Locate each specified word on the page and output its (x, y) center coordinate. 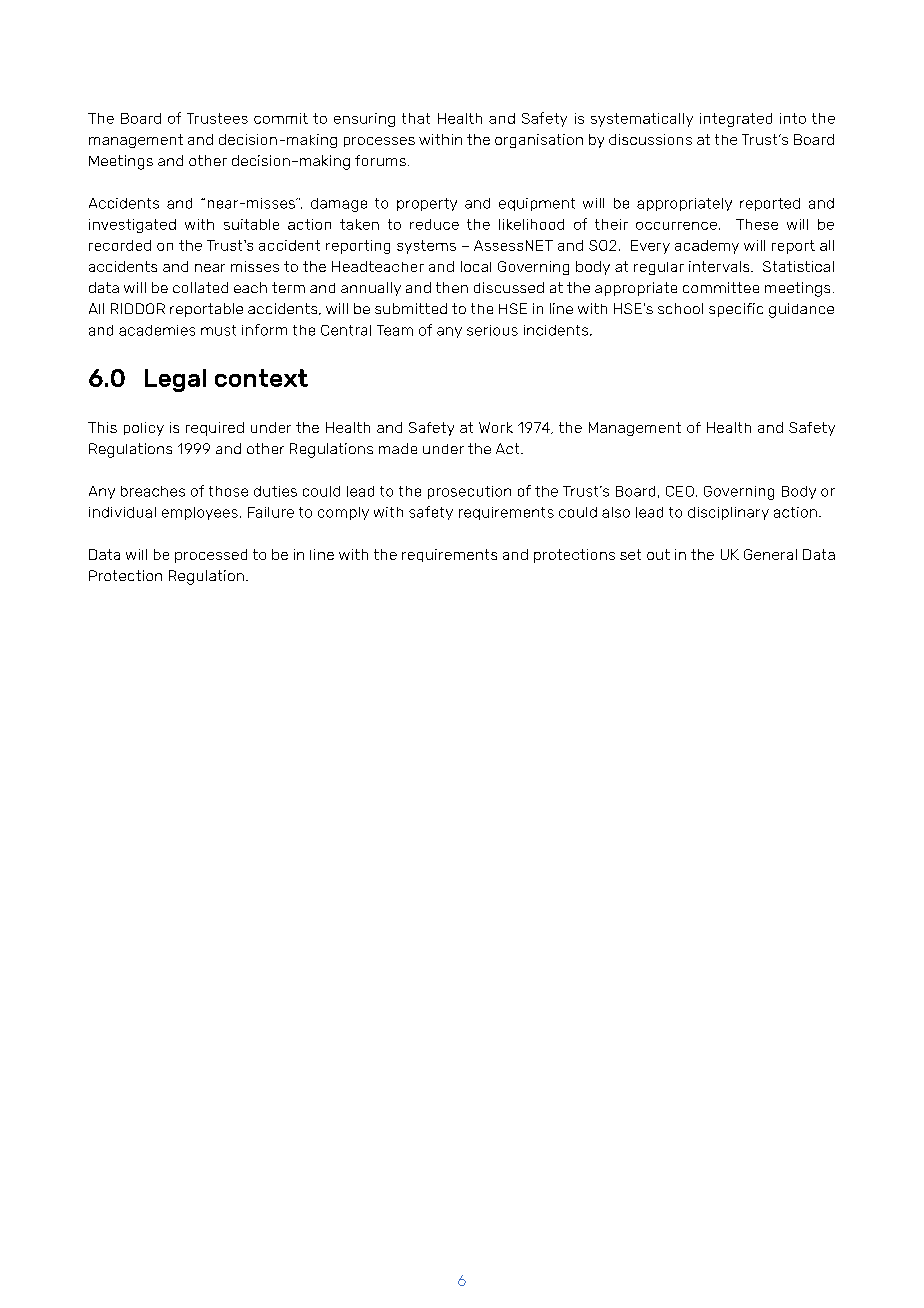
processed (211, 556)
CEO (680, 491)
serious (492, 330)
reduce (434, 224)
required (215, 429)
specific (736, 310)
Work (496, 427)
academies (157, 330)
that (416, 118)
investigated (132, 226)
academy (707, 247)
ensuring (364, 120)
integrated (736, 120)
